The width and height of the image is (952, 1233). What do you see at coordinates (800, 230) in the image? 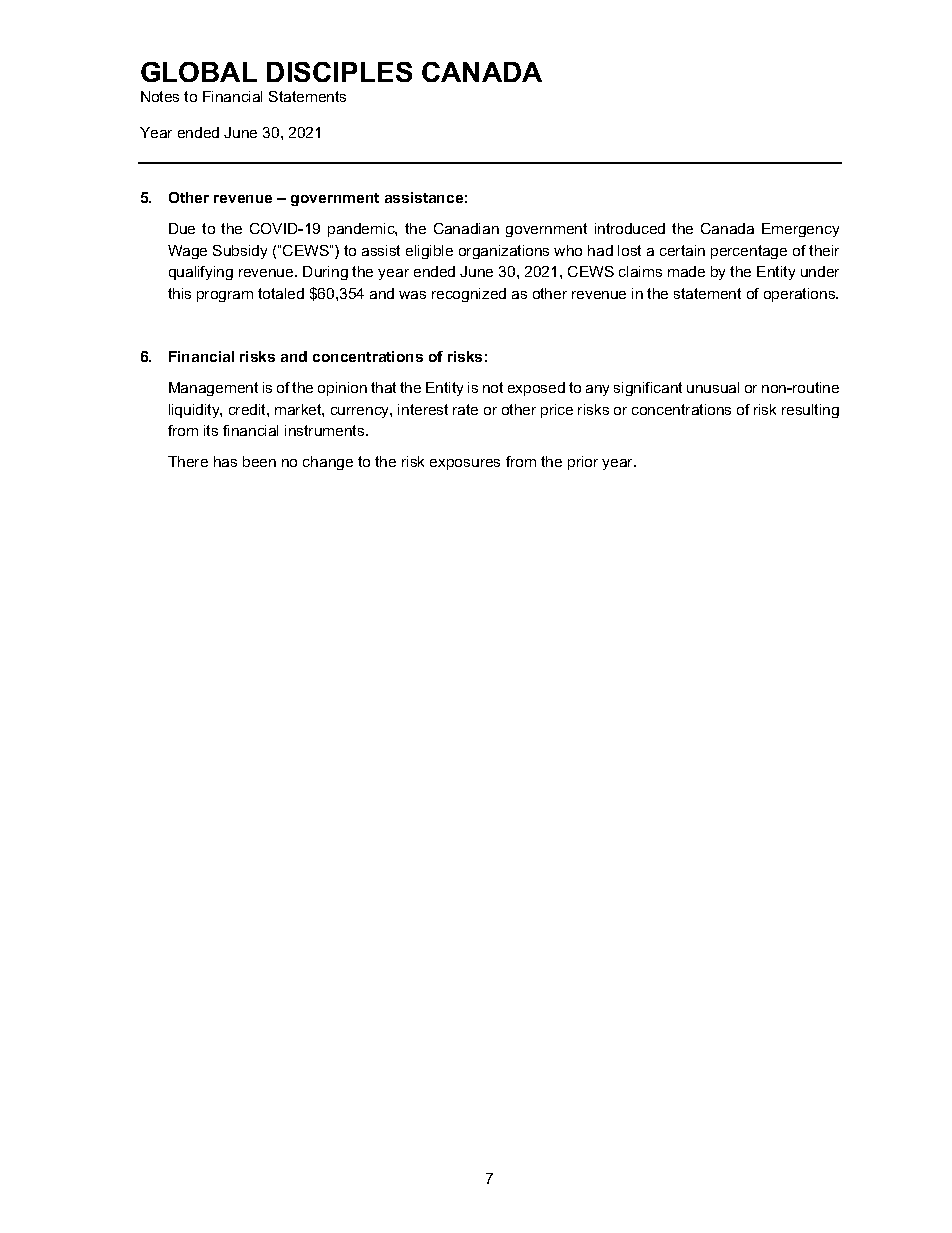
I see `Emergency` at bounding box center [800, 230].
